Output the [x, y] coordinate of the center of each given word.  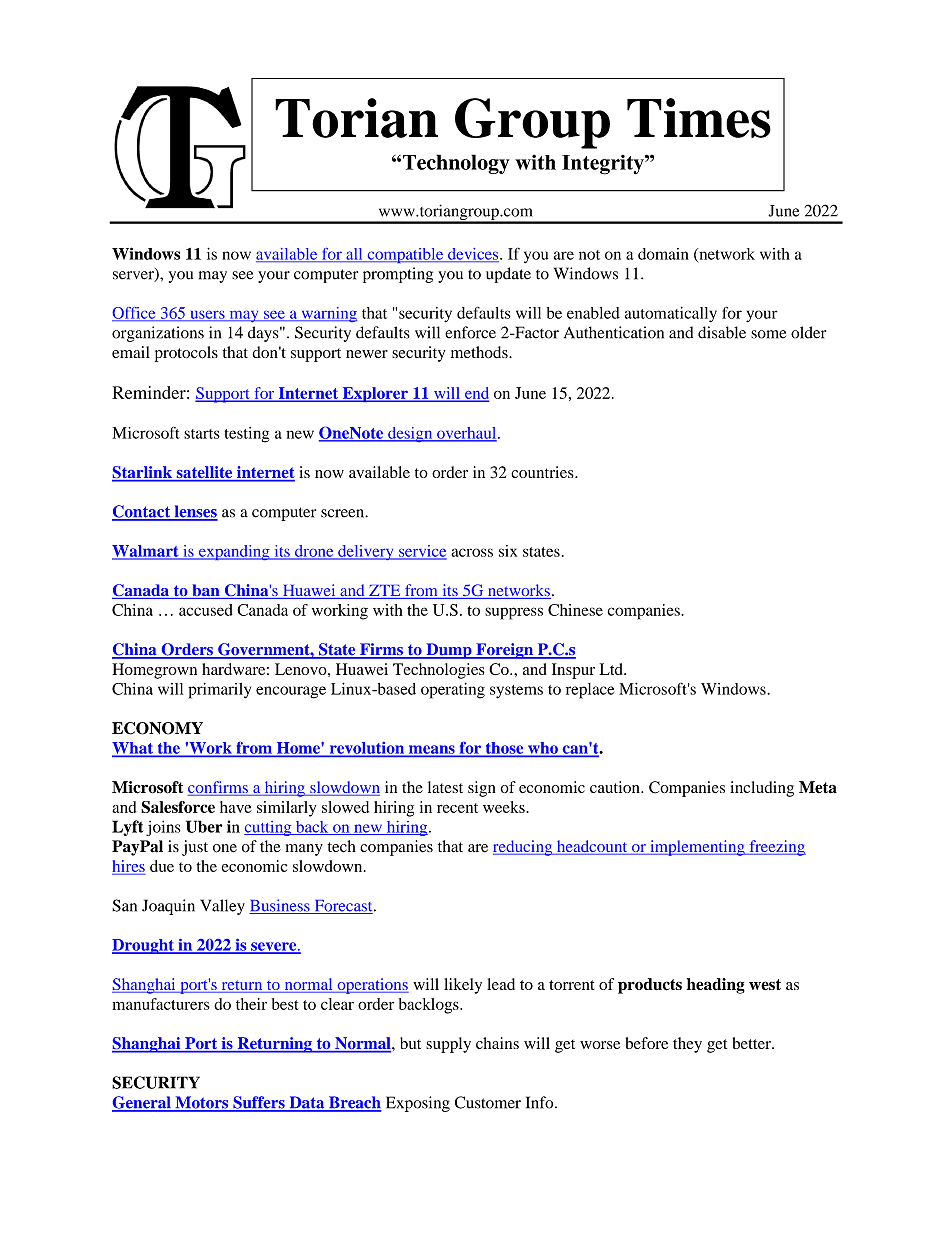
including [762, 789]
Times [699, 118]
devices [473, 255]
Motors [202, 1103]
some [768, 334]
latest [445, 787]
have [236, 807]
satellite [204, 473]
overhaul [467, 434]
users [207, 316]
